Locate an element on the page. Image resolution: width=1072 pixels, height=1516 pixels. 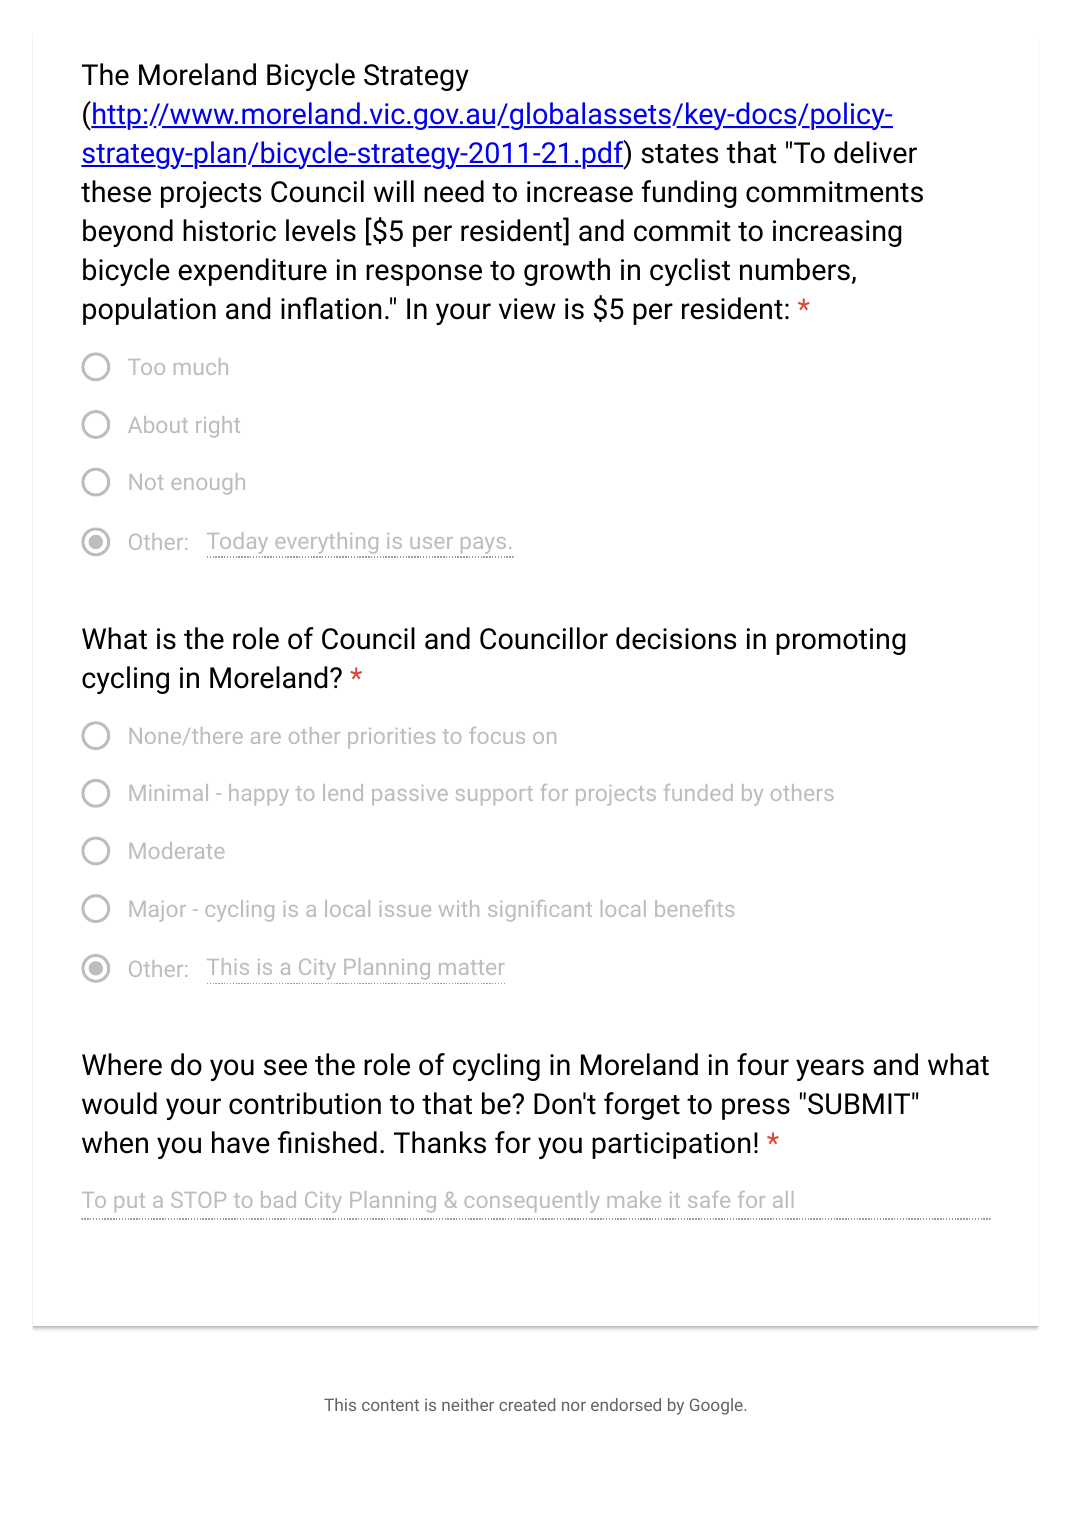
need is located at coordinates (454, 191).
